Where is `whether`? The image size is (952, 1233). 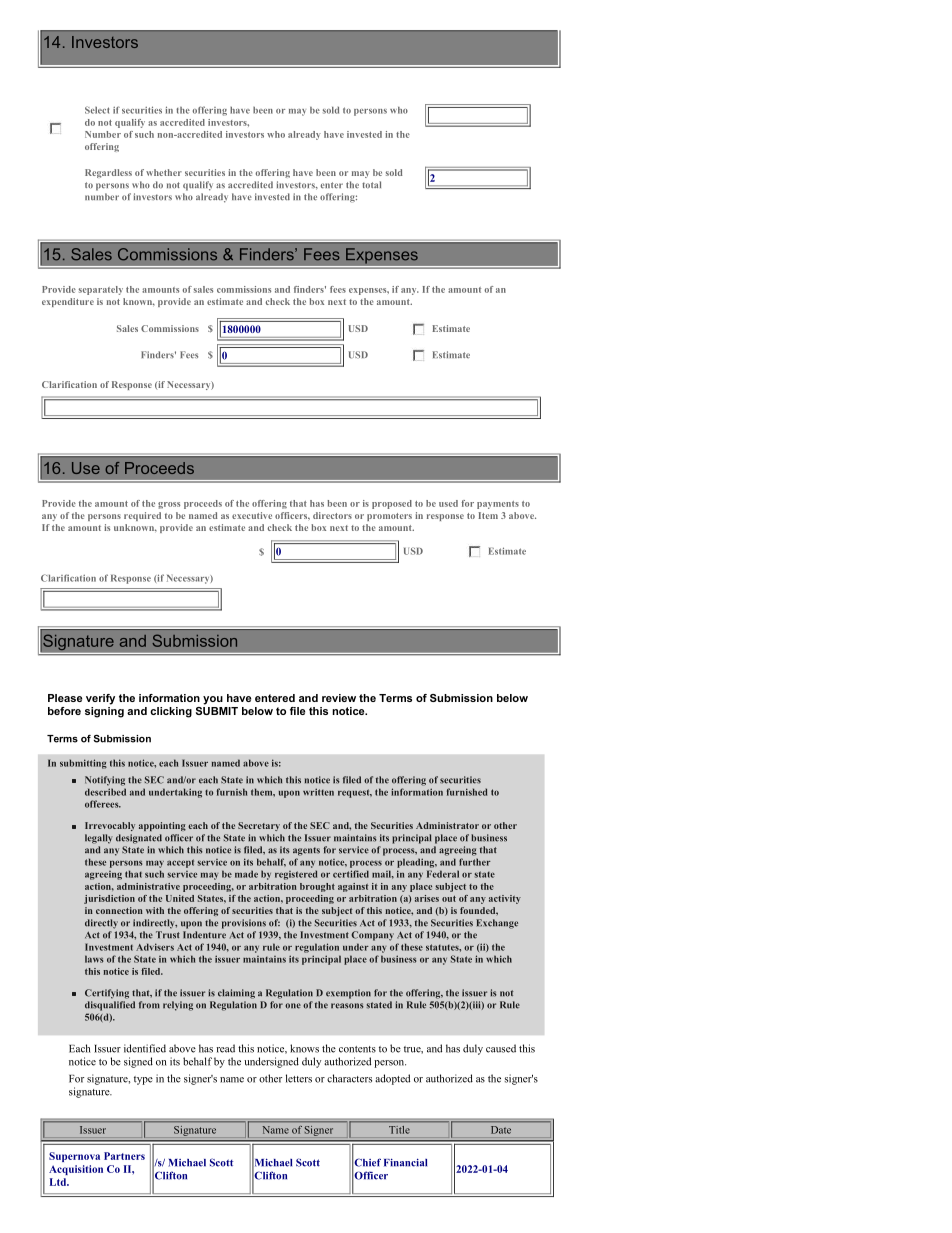
whether is located at coordinates (164, 172).
